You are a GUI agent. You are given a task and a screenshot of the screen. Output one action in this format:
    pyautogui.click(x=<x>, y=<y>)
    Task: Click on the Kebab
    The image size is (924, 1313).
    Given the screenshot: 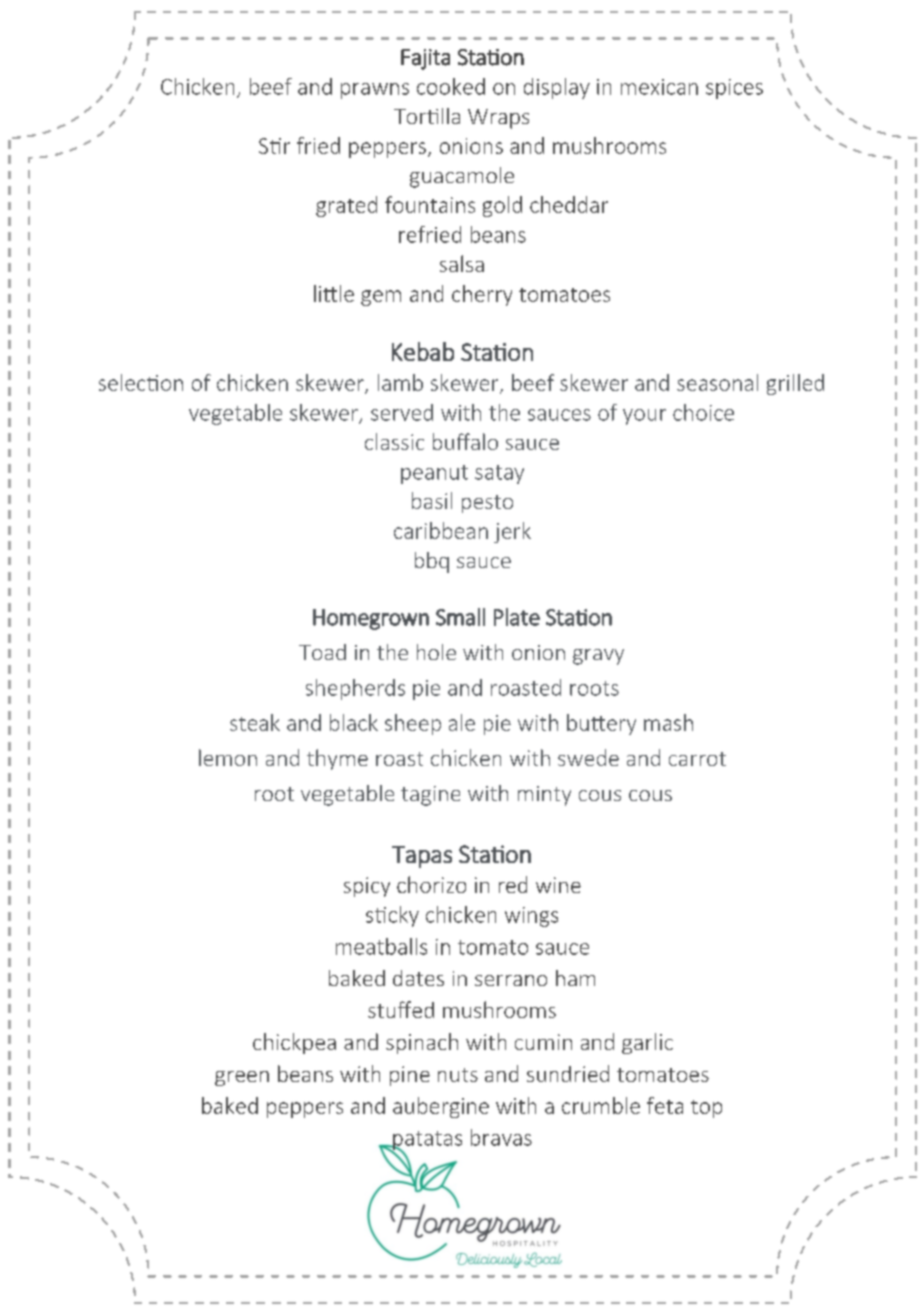 What is the action you would take?
    pyautogui.click(x=423, y=351)
